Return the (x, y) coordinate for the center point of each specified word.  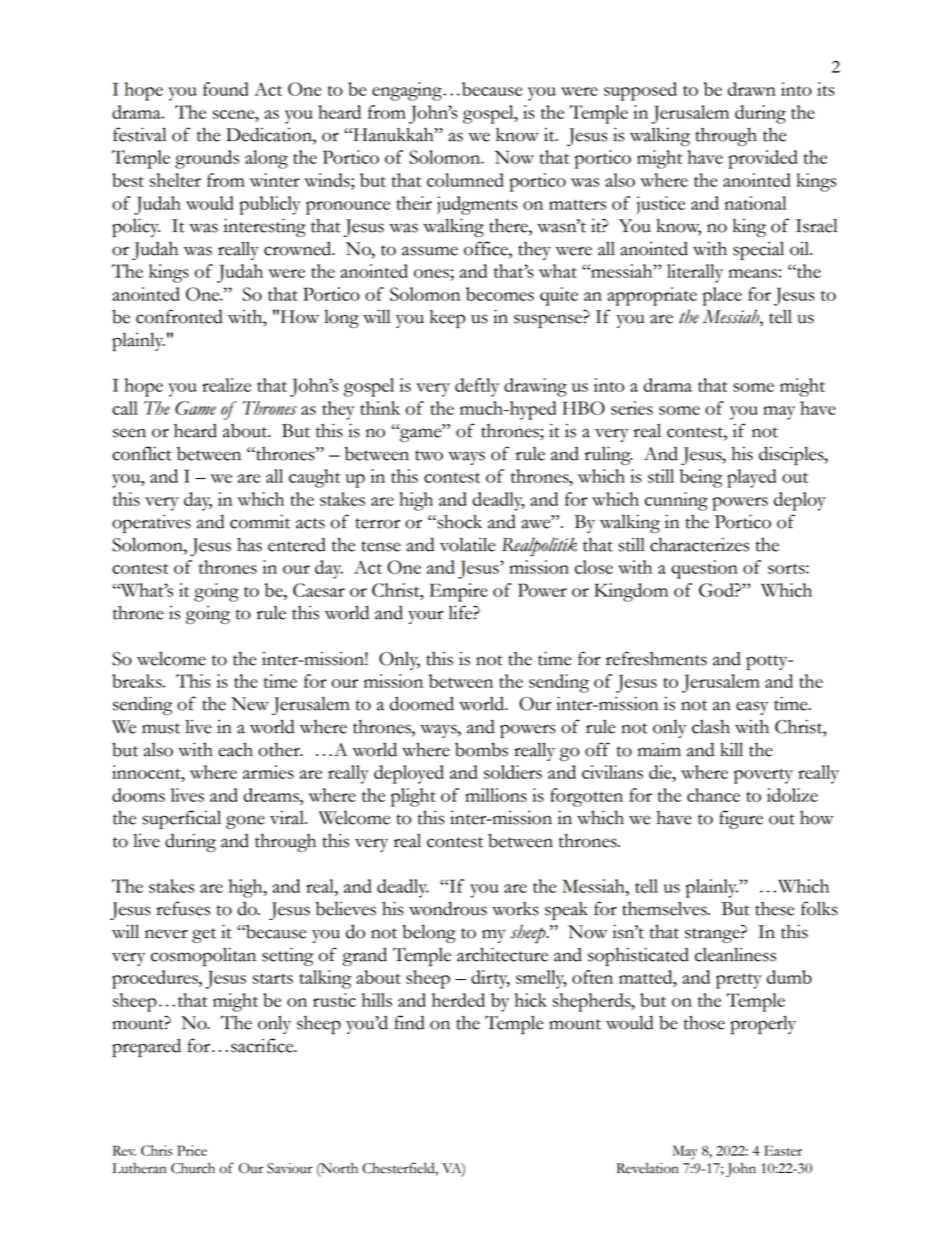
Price (192, 1150)
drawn (752, 89)
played (751, 478)
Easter (783, 1150)
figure (741, 819)
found (225, 89)
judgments (477, 205)
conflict (142, 453)
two (429, 455)
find (409, 1022)
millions (496, 795)
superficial (181, 819)
